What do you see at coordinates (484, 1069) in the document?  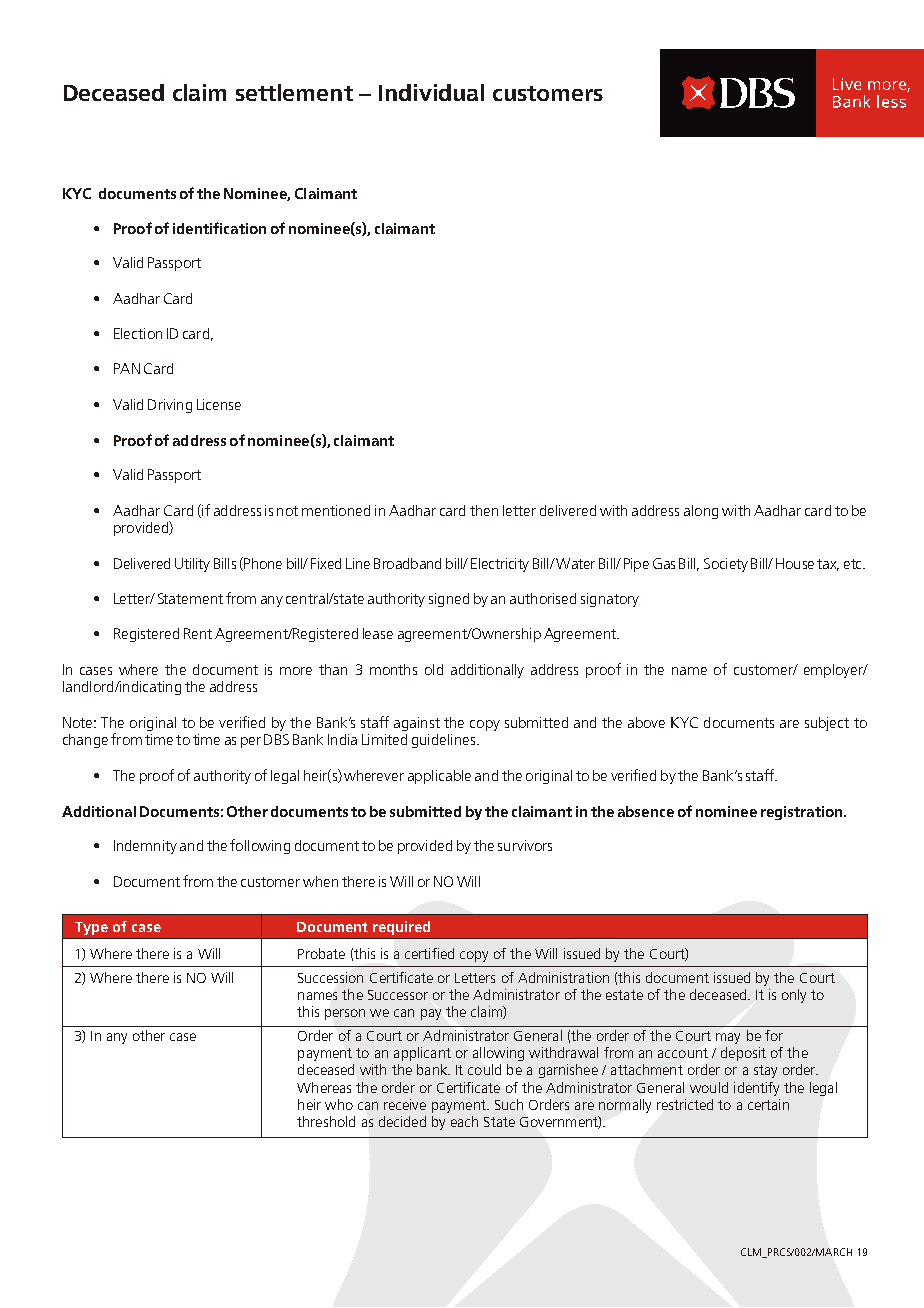 I see `could` at bounding box center [484, 1069].
